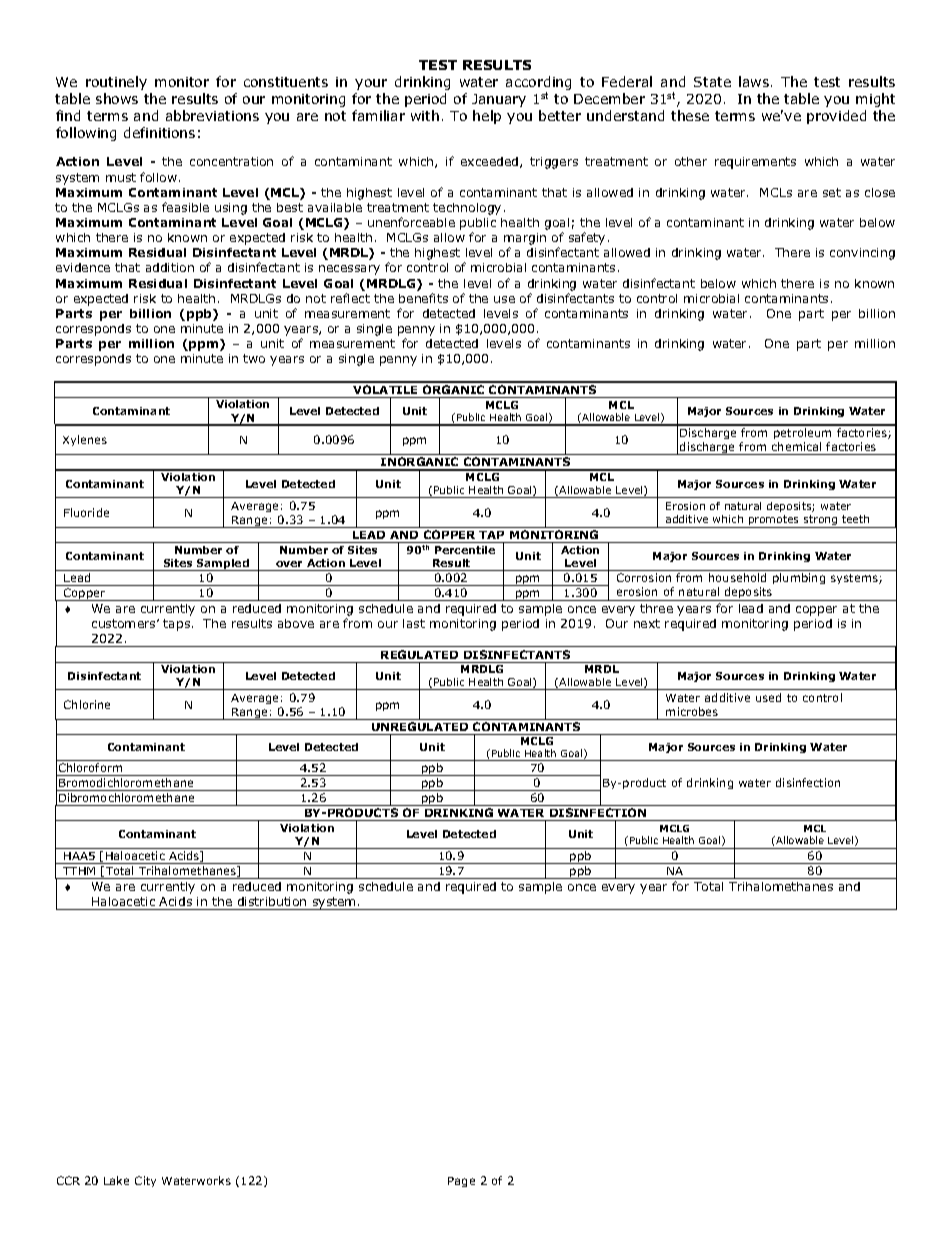 The image size is (952, 1233). Describe the element at coordinates (254, 358) in the page. I see `two` at that location.
